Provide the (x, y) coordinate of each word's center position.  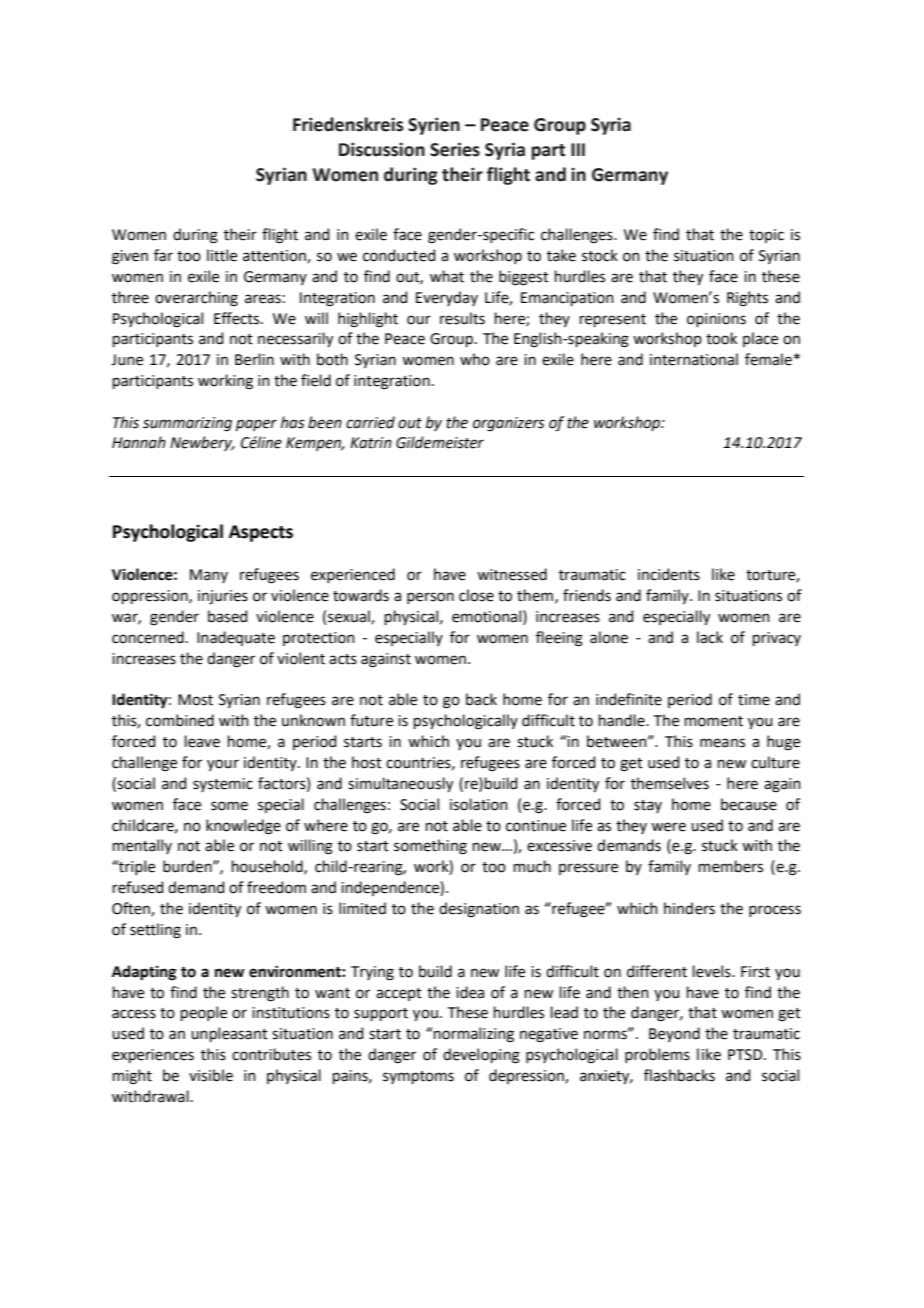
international (694, 359)
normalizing (473, 1035)
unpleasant (229, 1034)
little (222, 255)
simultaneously (400, 784)
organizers (509, 424)
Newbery (202, 443)
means (722, 743)
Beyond (674, 1034)
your (223, 765)
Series (455, 149)
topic (766, 236)
